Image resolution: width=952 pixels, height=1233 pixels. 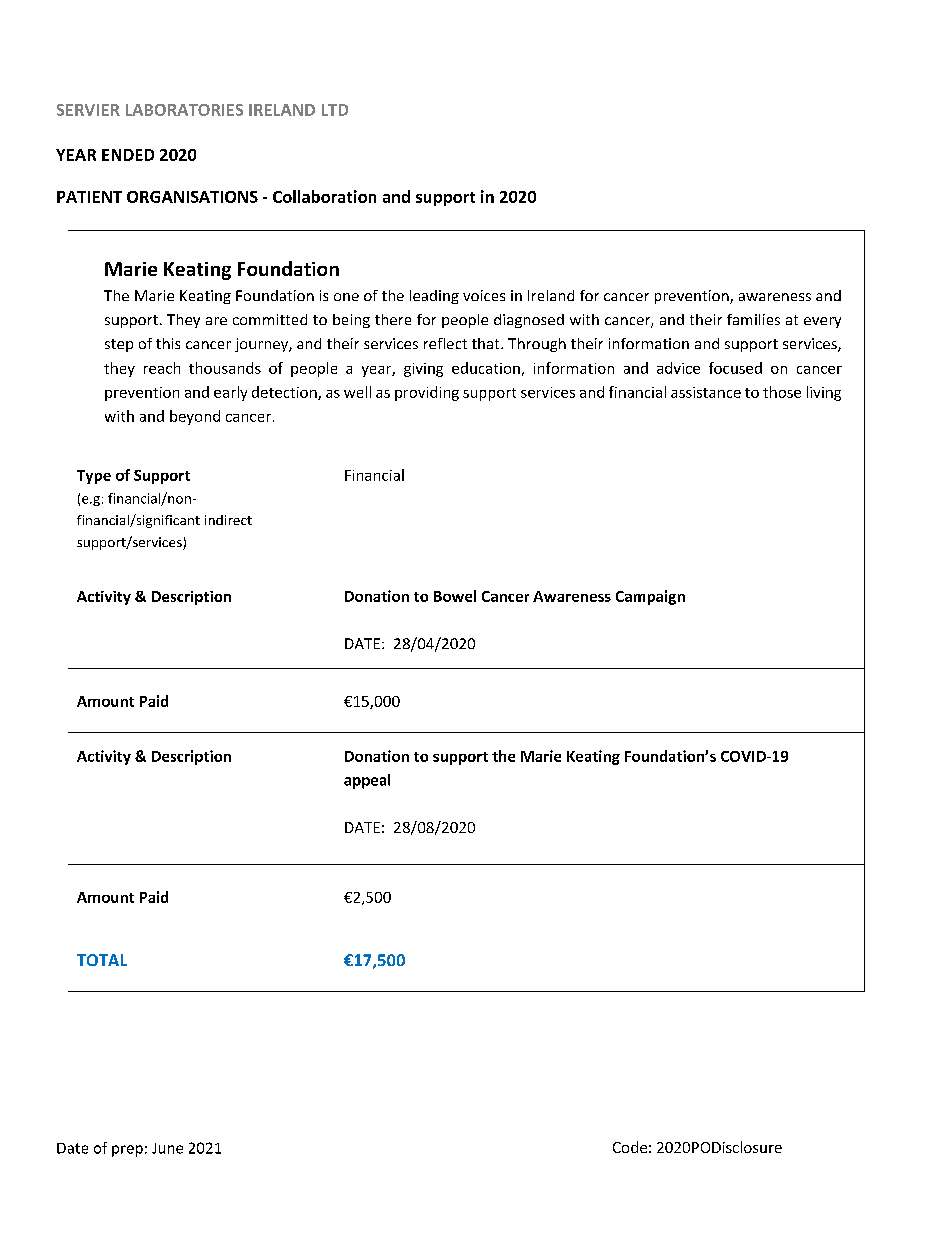 I want to click on LTD, so click(x=335, y=110).
